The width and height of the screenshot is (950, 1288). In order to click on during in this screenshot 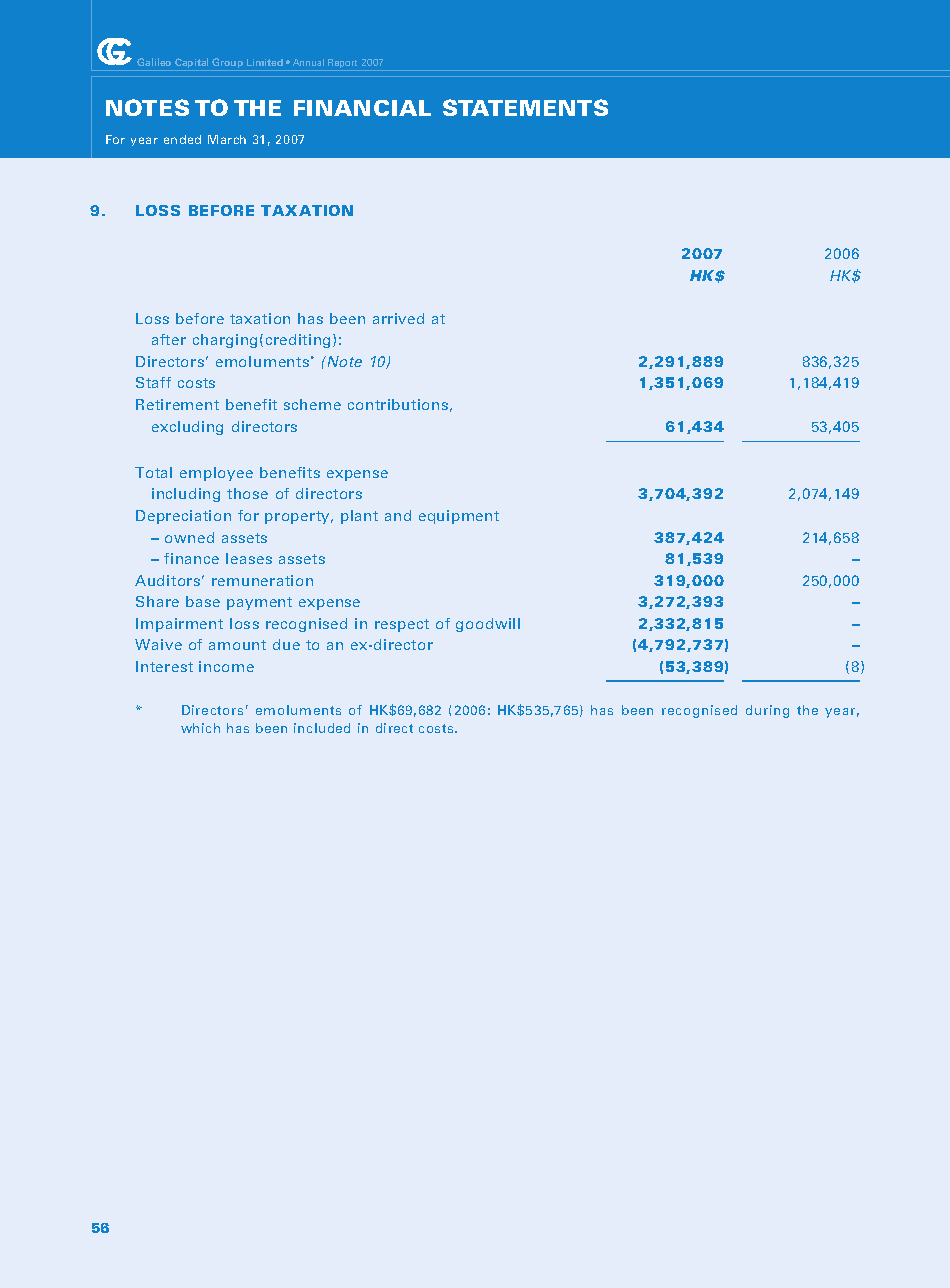, I will do `click(767, 711)`.
